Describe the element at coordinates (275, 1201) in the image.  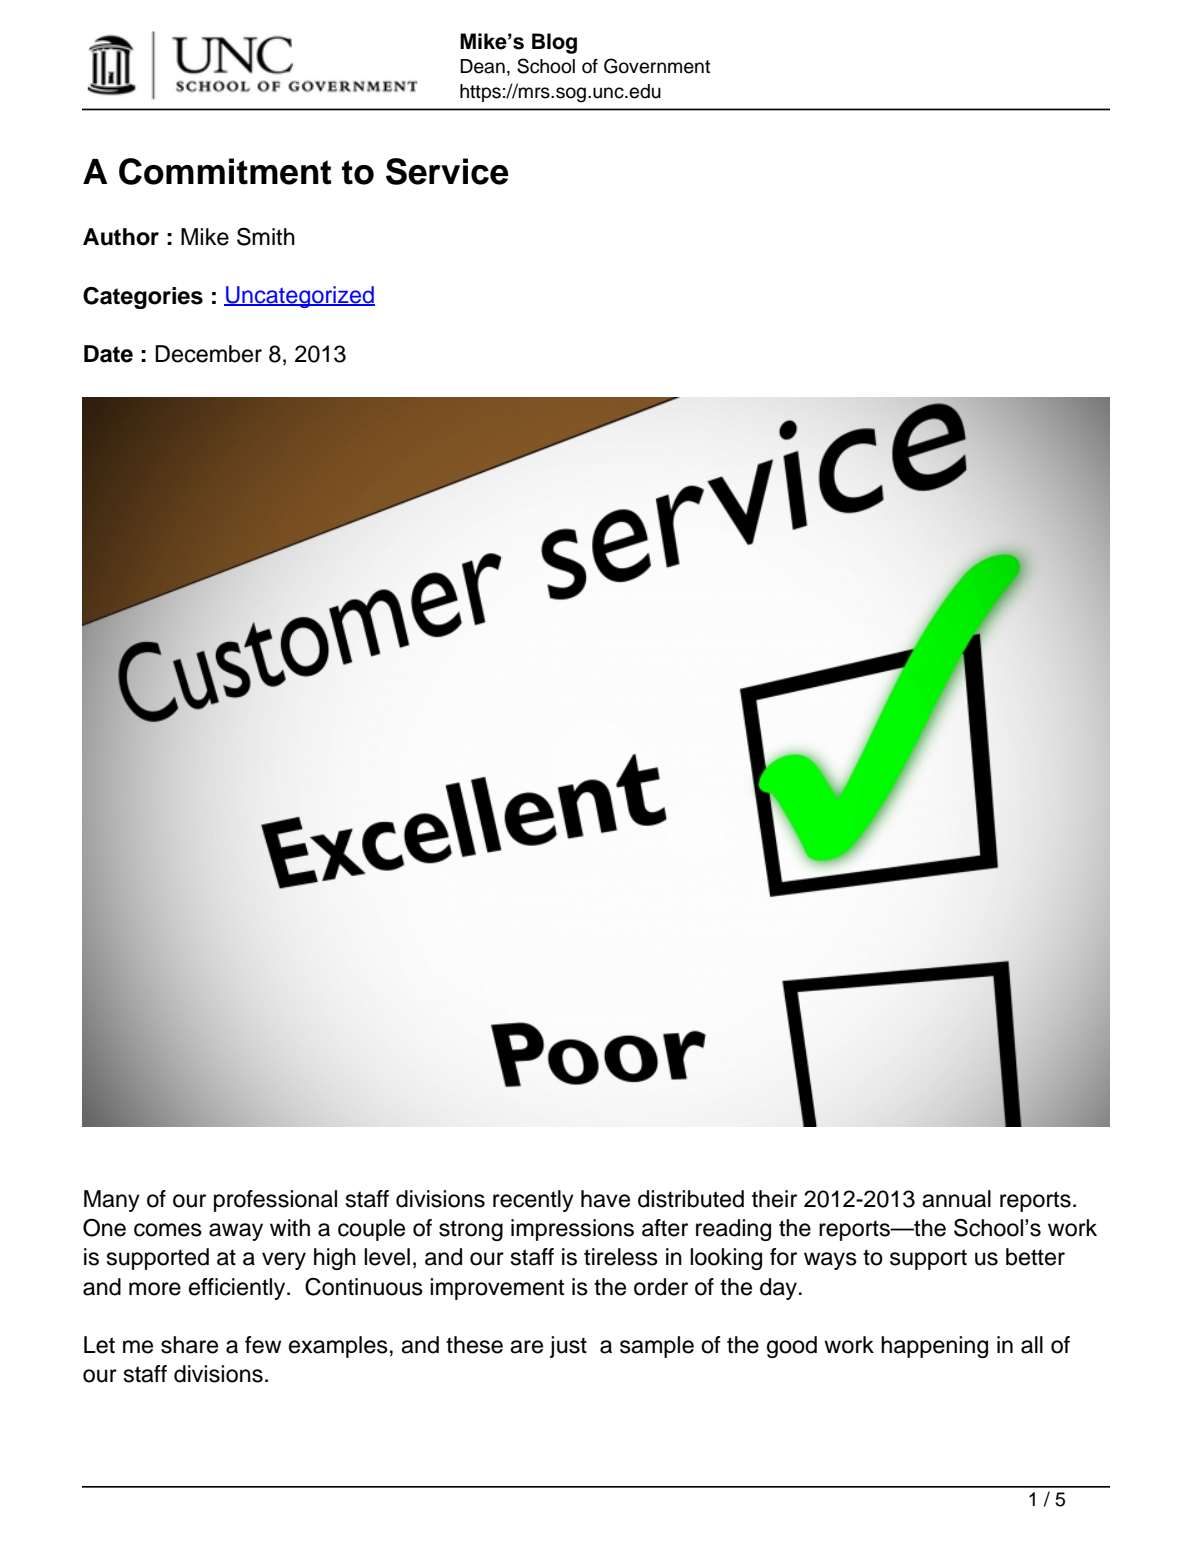
I see `professional` at that location.
